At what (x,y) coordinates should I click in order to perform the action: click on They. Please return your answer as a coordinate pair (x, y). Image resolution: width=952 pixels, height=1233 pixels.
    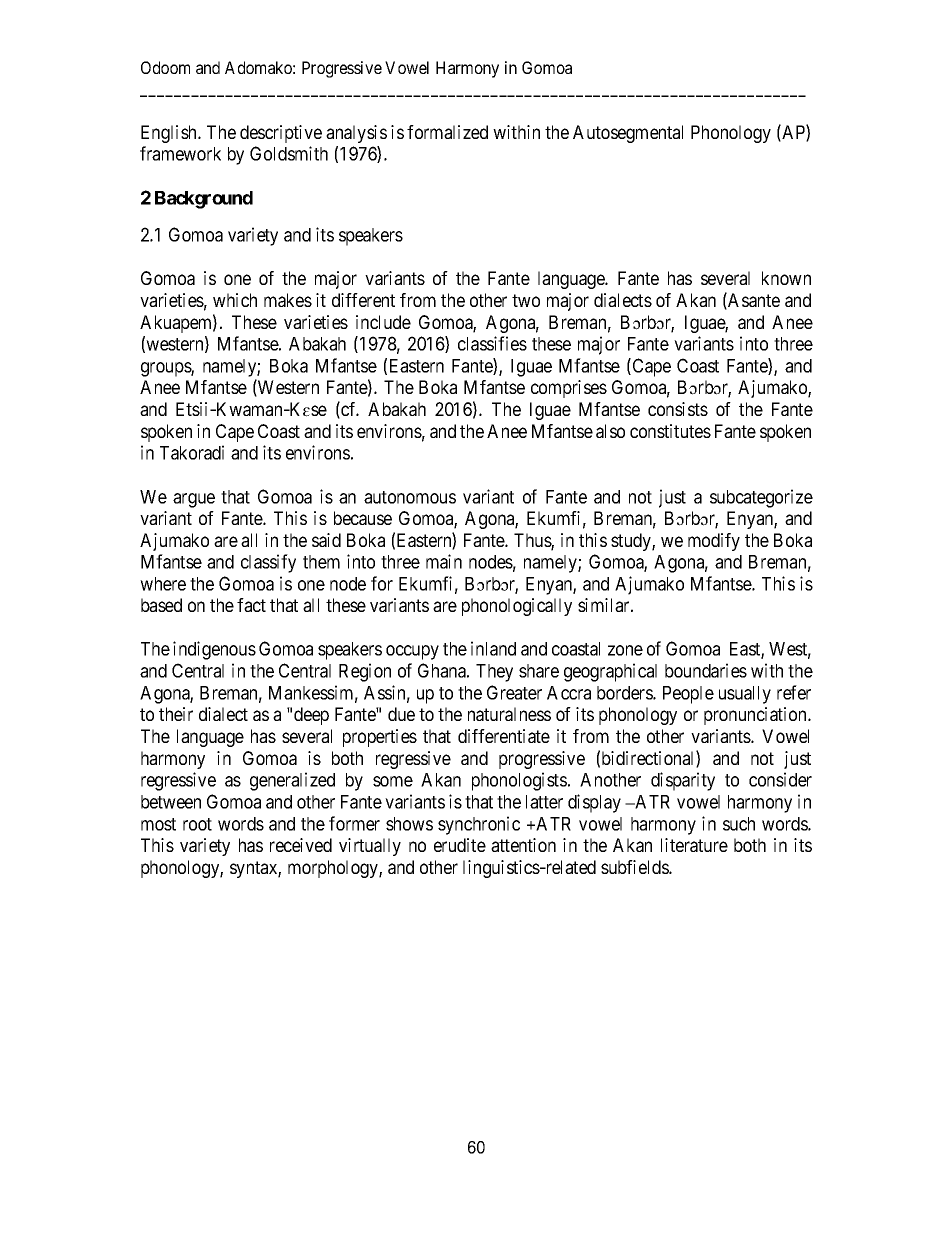
    Looking at the image, I should click on (494, 673).
